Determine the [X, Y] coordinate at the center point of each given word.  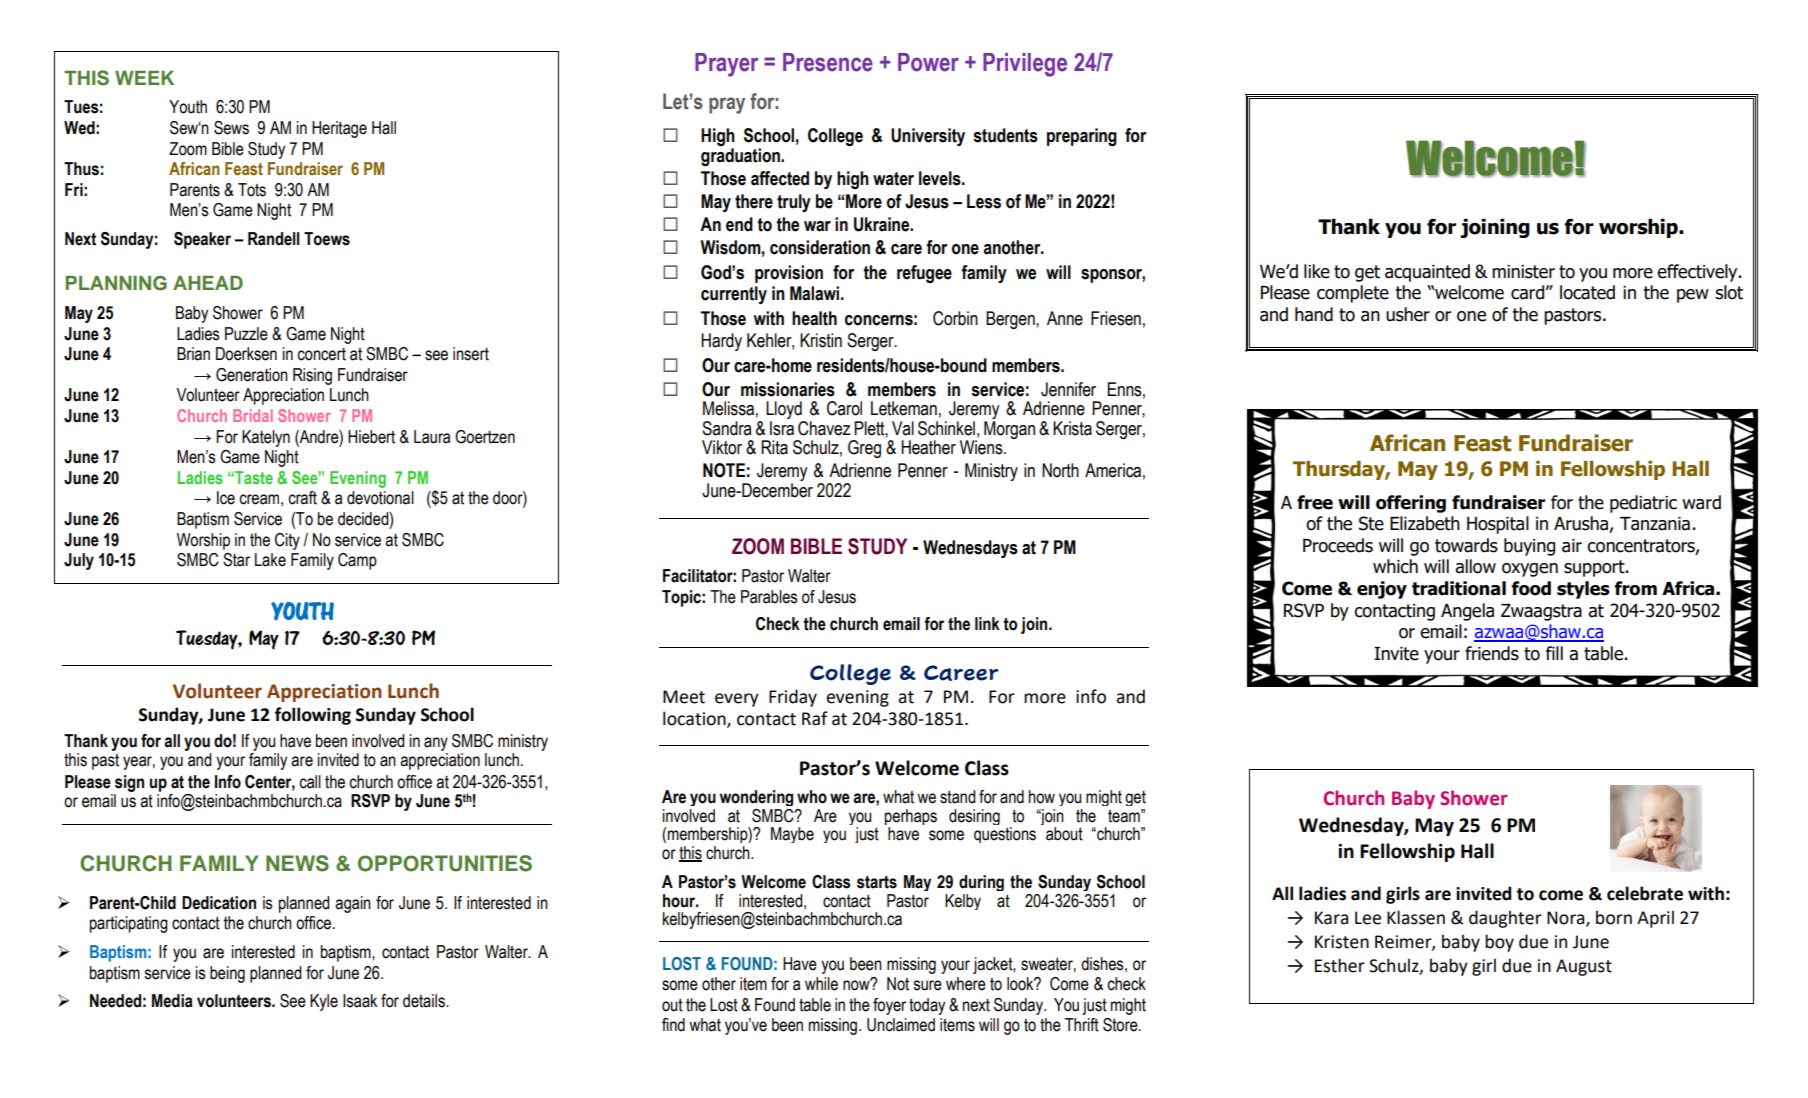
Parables [769, 597]
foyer [889, 1006]
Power [928, 62]
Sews [231, 128]
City [287, 541]
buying [1529, 547]
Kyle [324, 1002]
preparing [1082, 137]
